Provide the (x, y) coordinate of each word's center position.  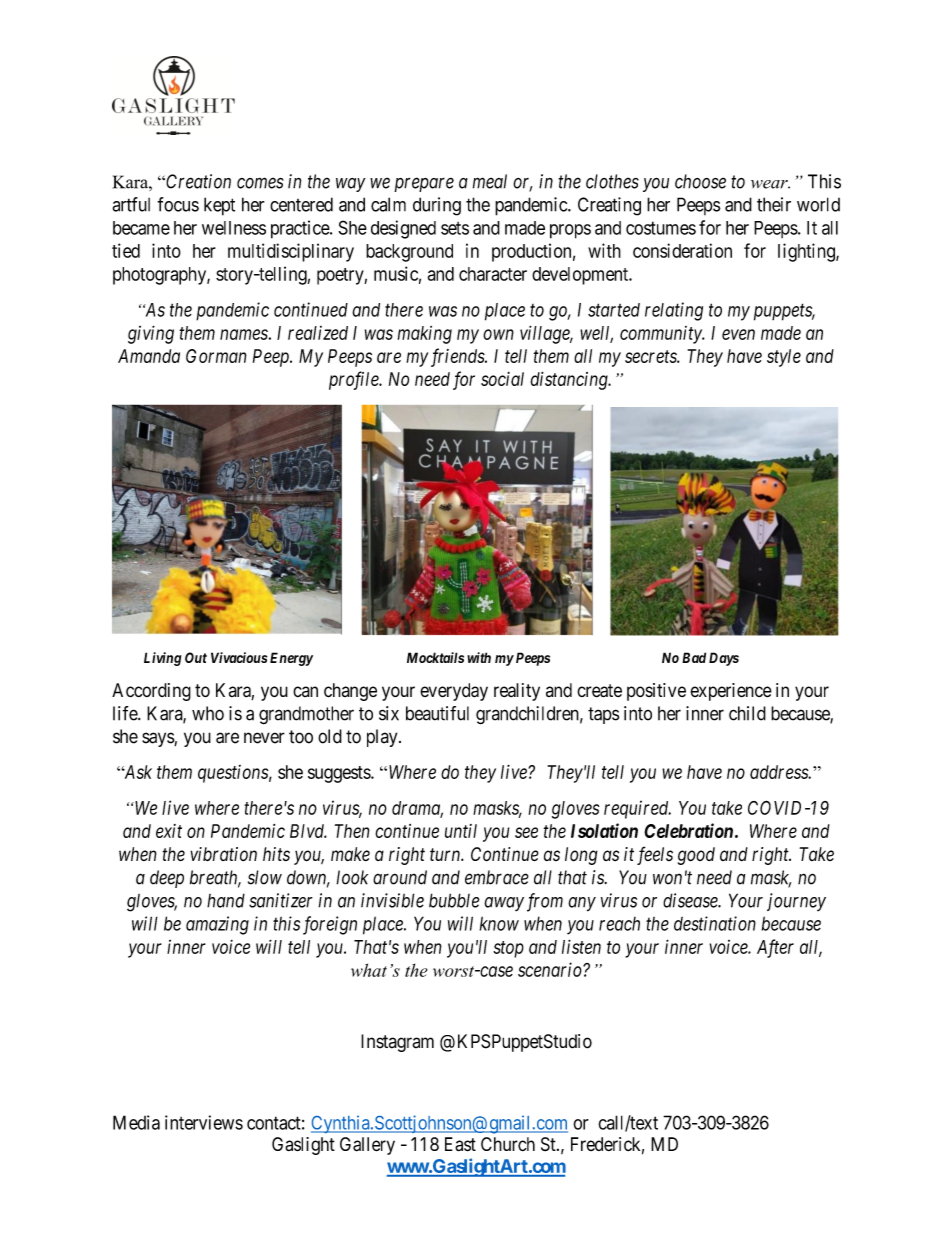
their (774, 204)
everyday (454, 692)
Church (508, 1144)
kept (219, 206)
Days (724, 659)
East (460, 1144)
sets (455, 228)
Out (196, 657)
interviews (204, 1122)
